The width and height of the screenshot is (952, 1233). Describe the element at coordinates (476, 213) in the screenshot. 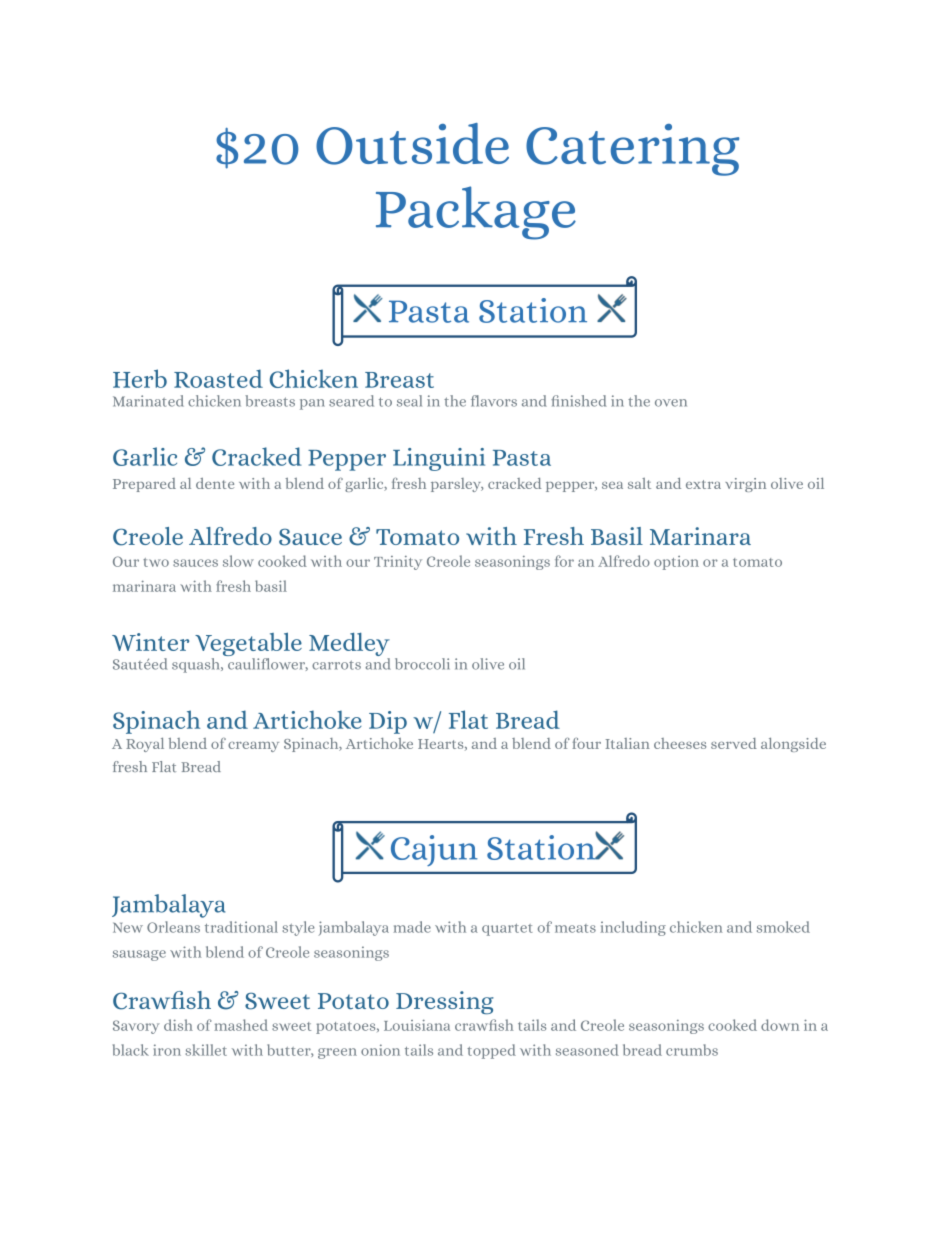

I see `Package` at that location.
